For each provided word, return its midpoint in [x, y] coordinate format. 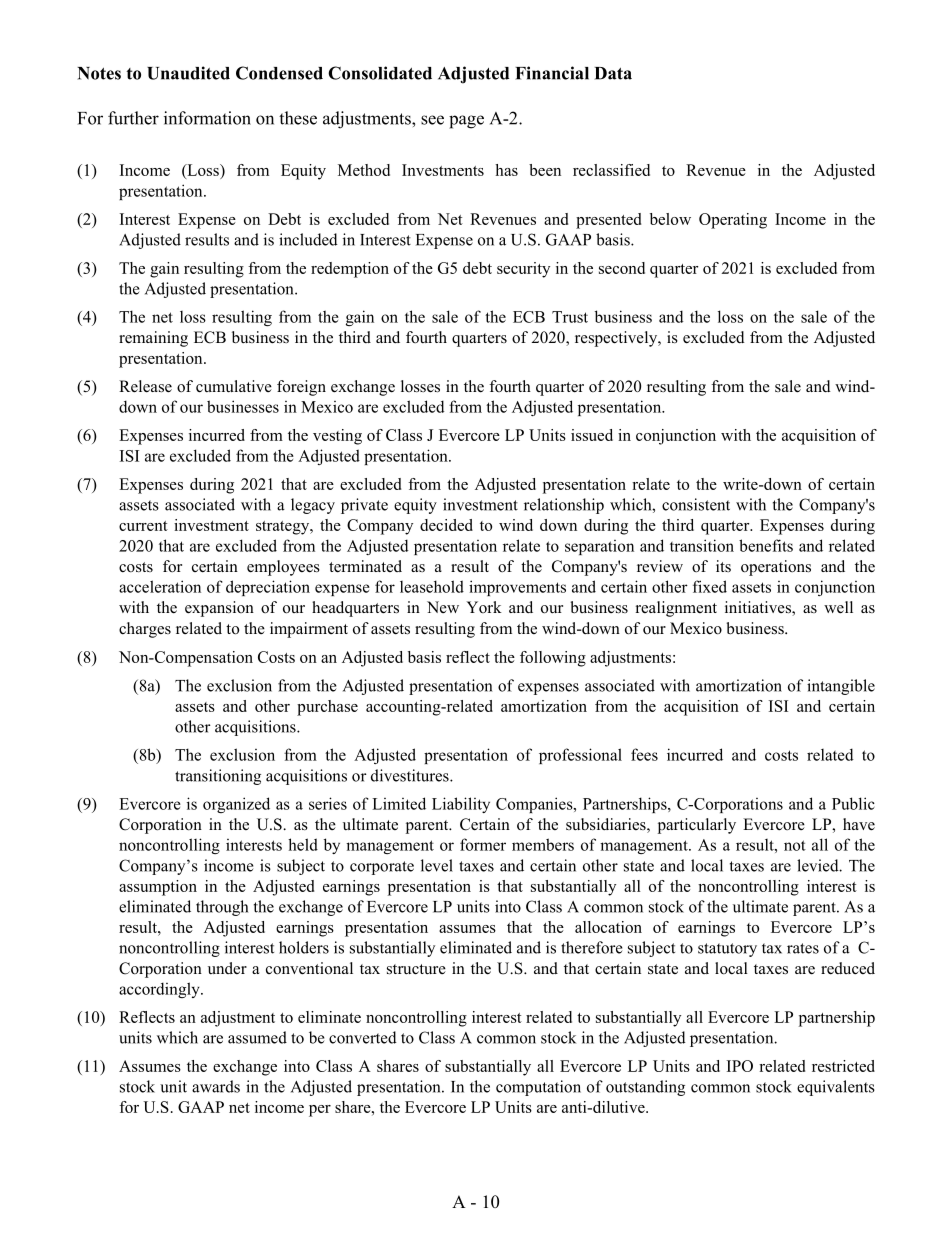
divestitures [411, 775]
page [466, 122]
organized [236, 805]
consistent [696, 504]
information [207, 118]
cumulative [234, 386]
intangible [841, 687]
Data [613, 73]
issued [592, 435]
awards [216, 1086]
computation [538, 1088]
